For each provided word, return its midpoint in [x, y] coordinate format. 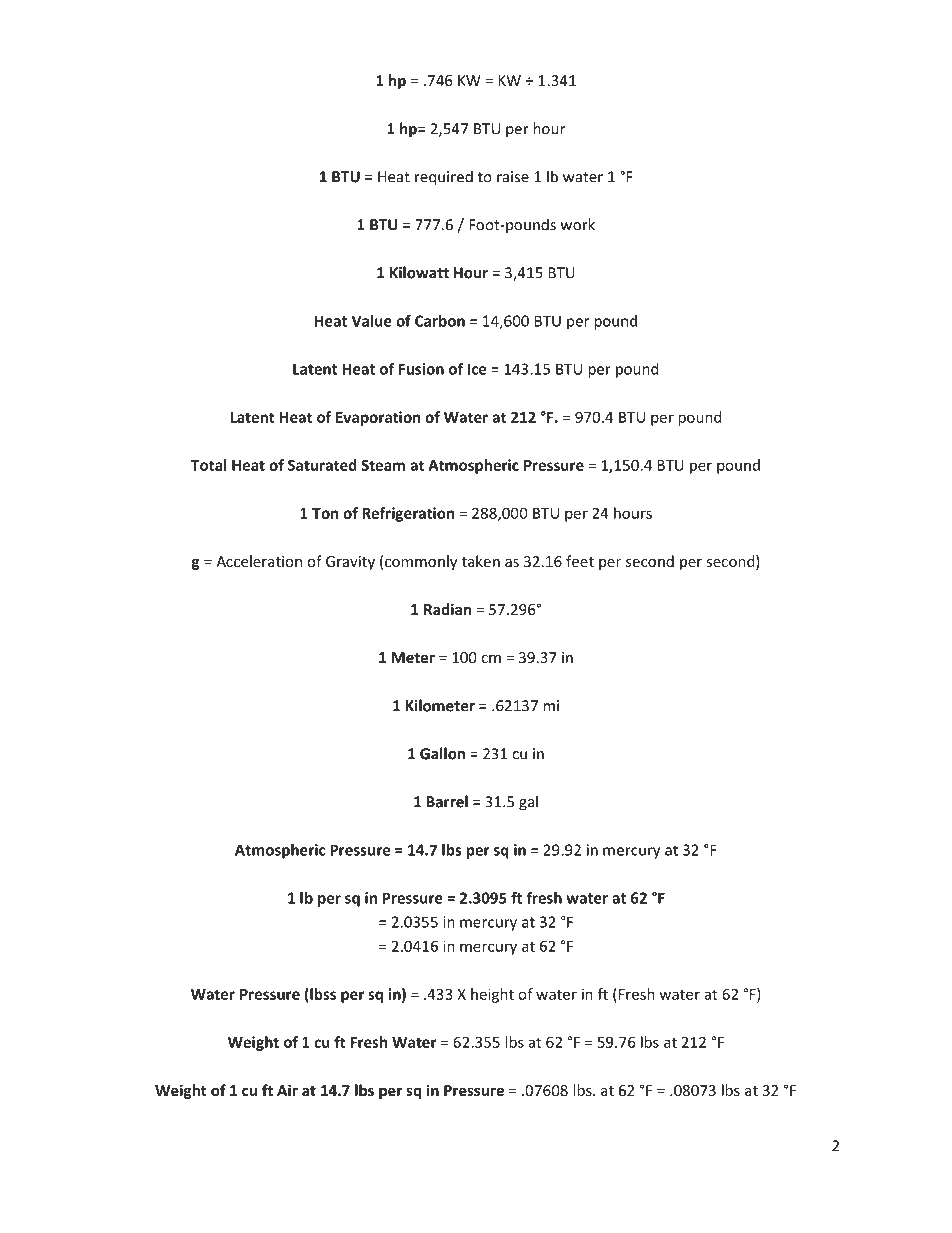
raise [513, 177]
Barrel [447, 801]
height [492, 995]
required [444, 178]
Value [372, 321]
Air [287, 1090]
